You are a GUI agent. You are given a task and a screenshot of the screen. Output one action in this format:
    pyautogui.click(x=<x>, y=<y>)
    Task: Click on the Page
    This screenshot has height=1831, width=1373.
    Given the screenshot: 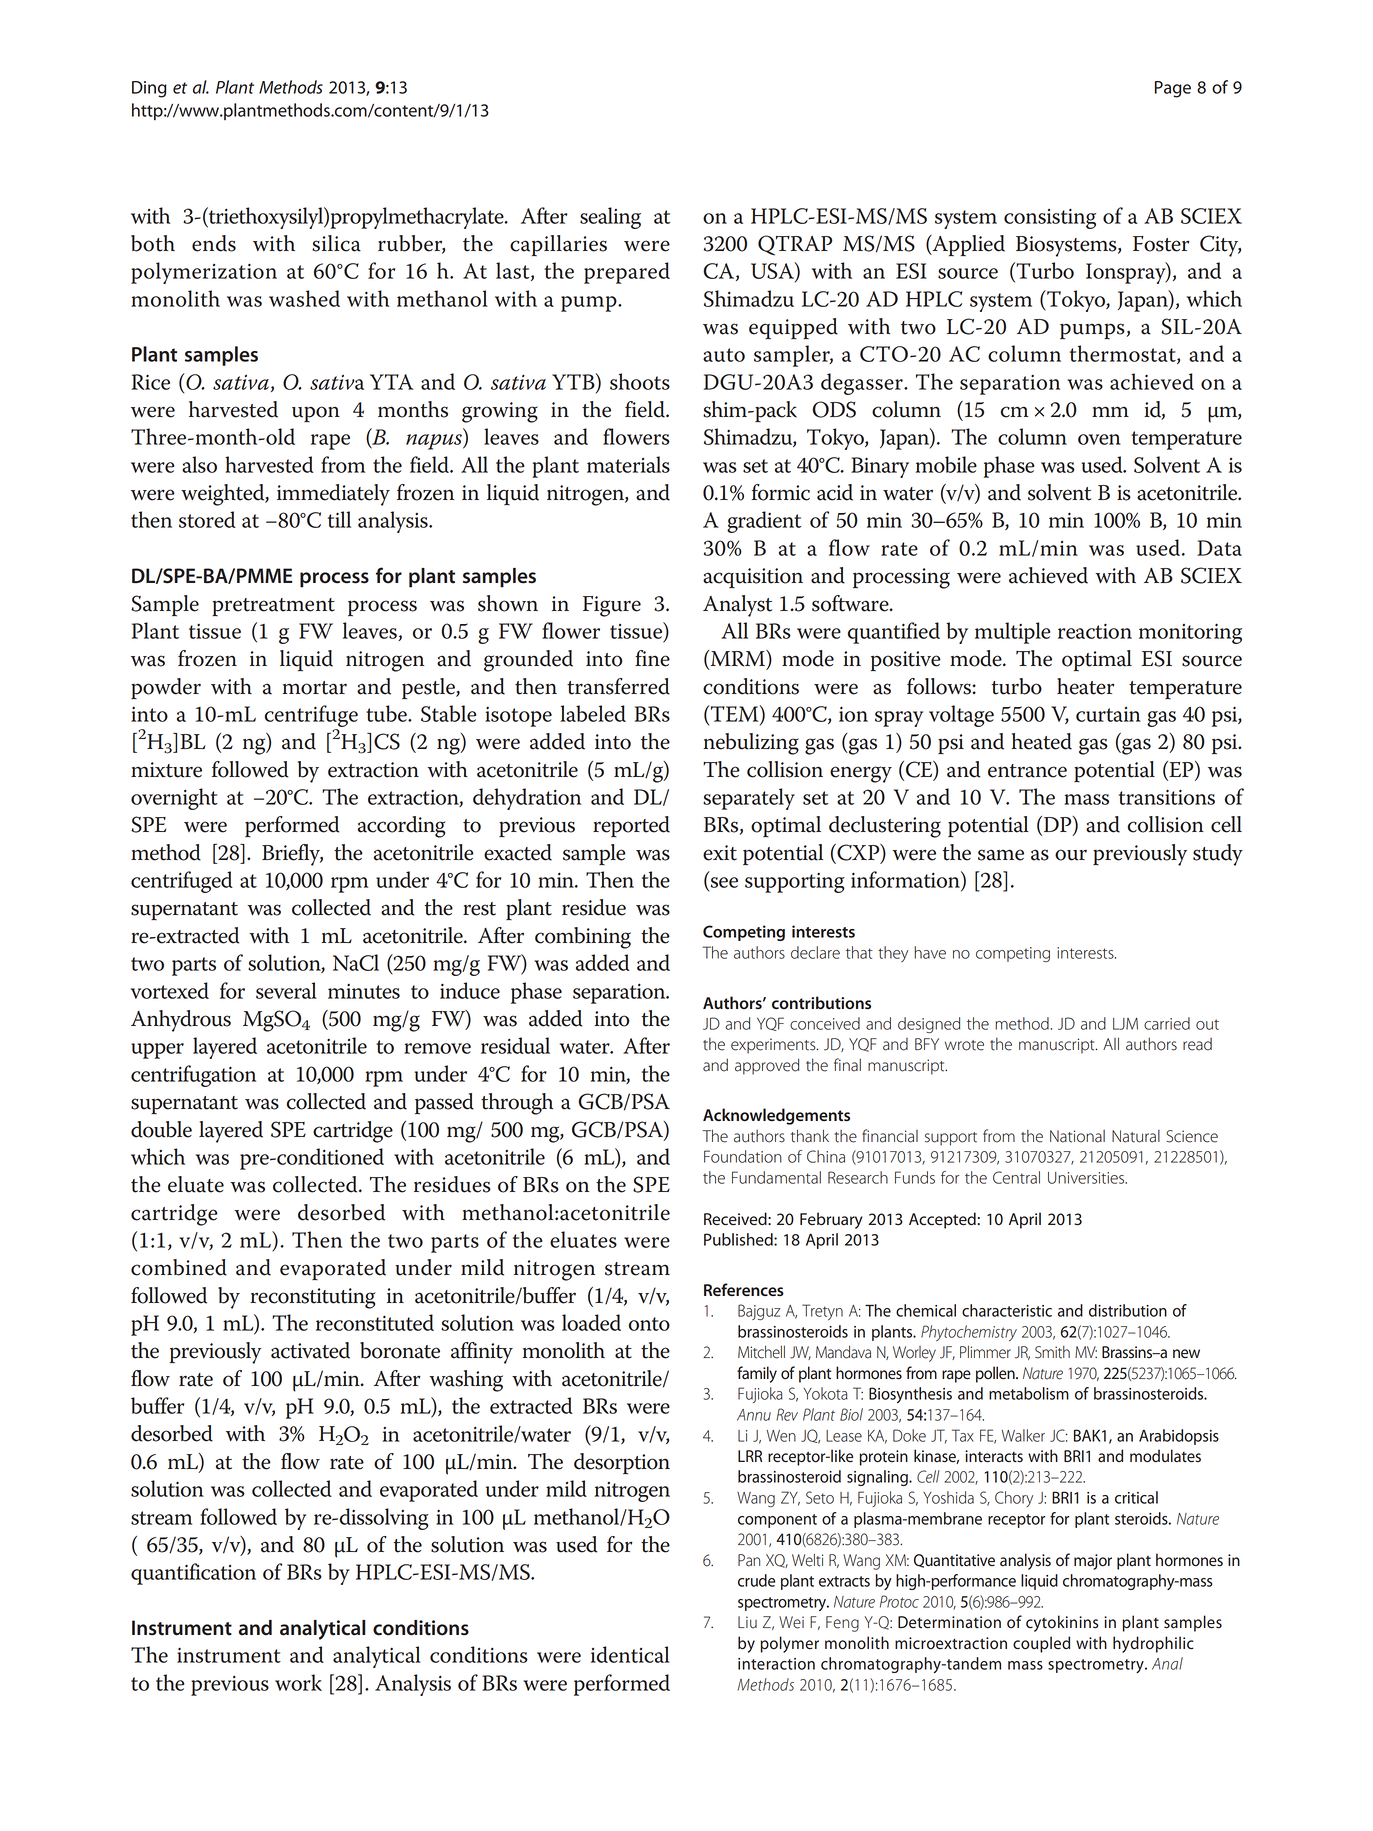 What is the action you would take?
    pyautogui.click(x=1173, y=89)
